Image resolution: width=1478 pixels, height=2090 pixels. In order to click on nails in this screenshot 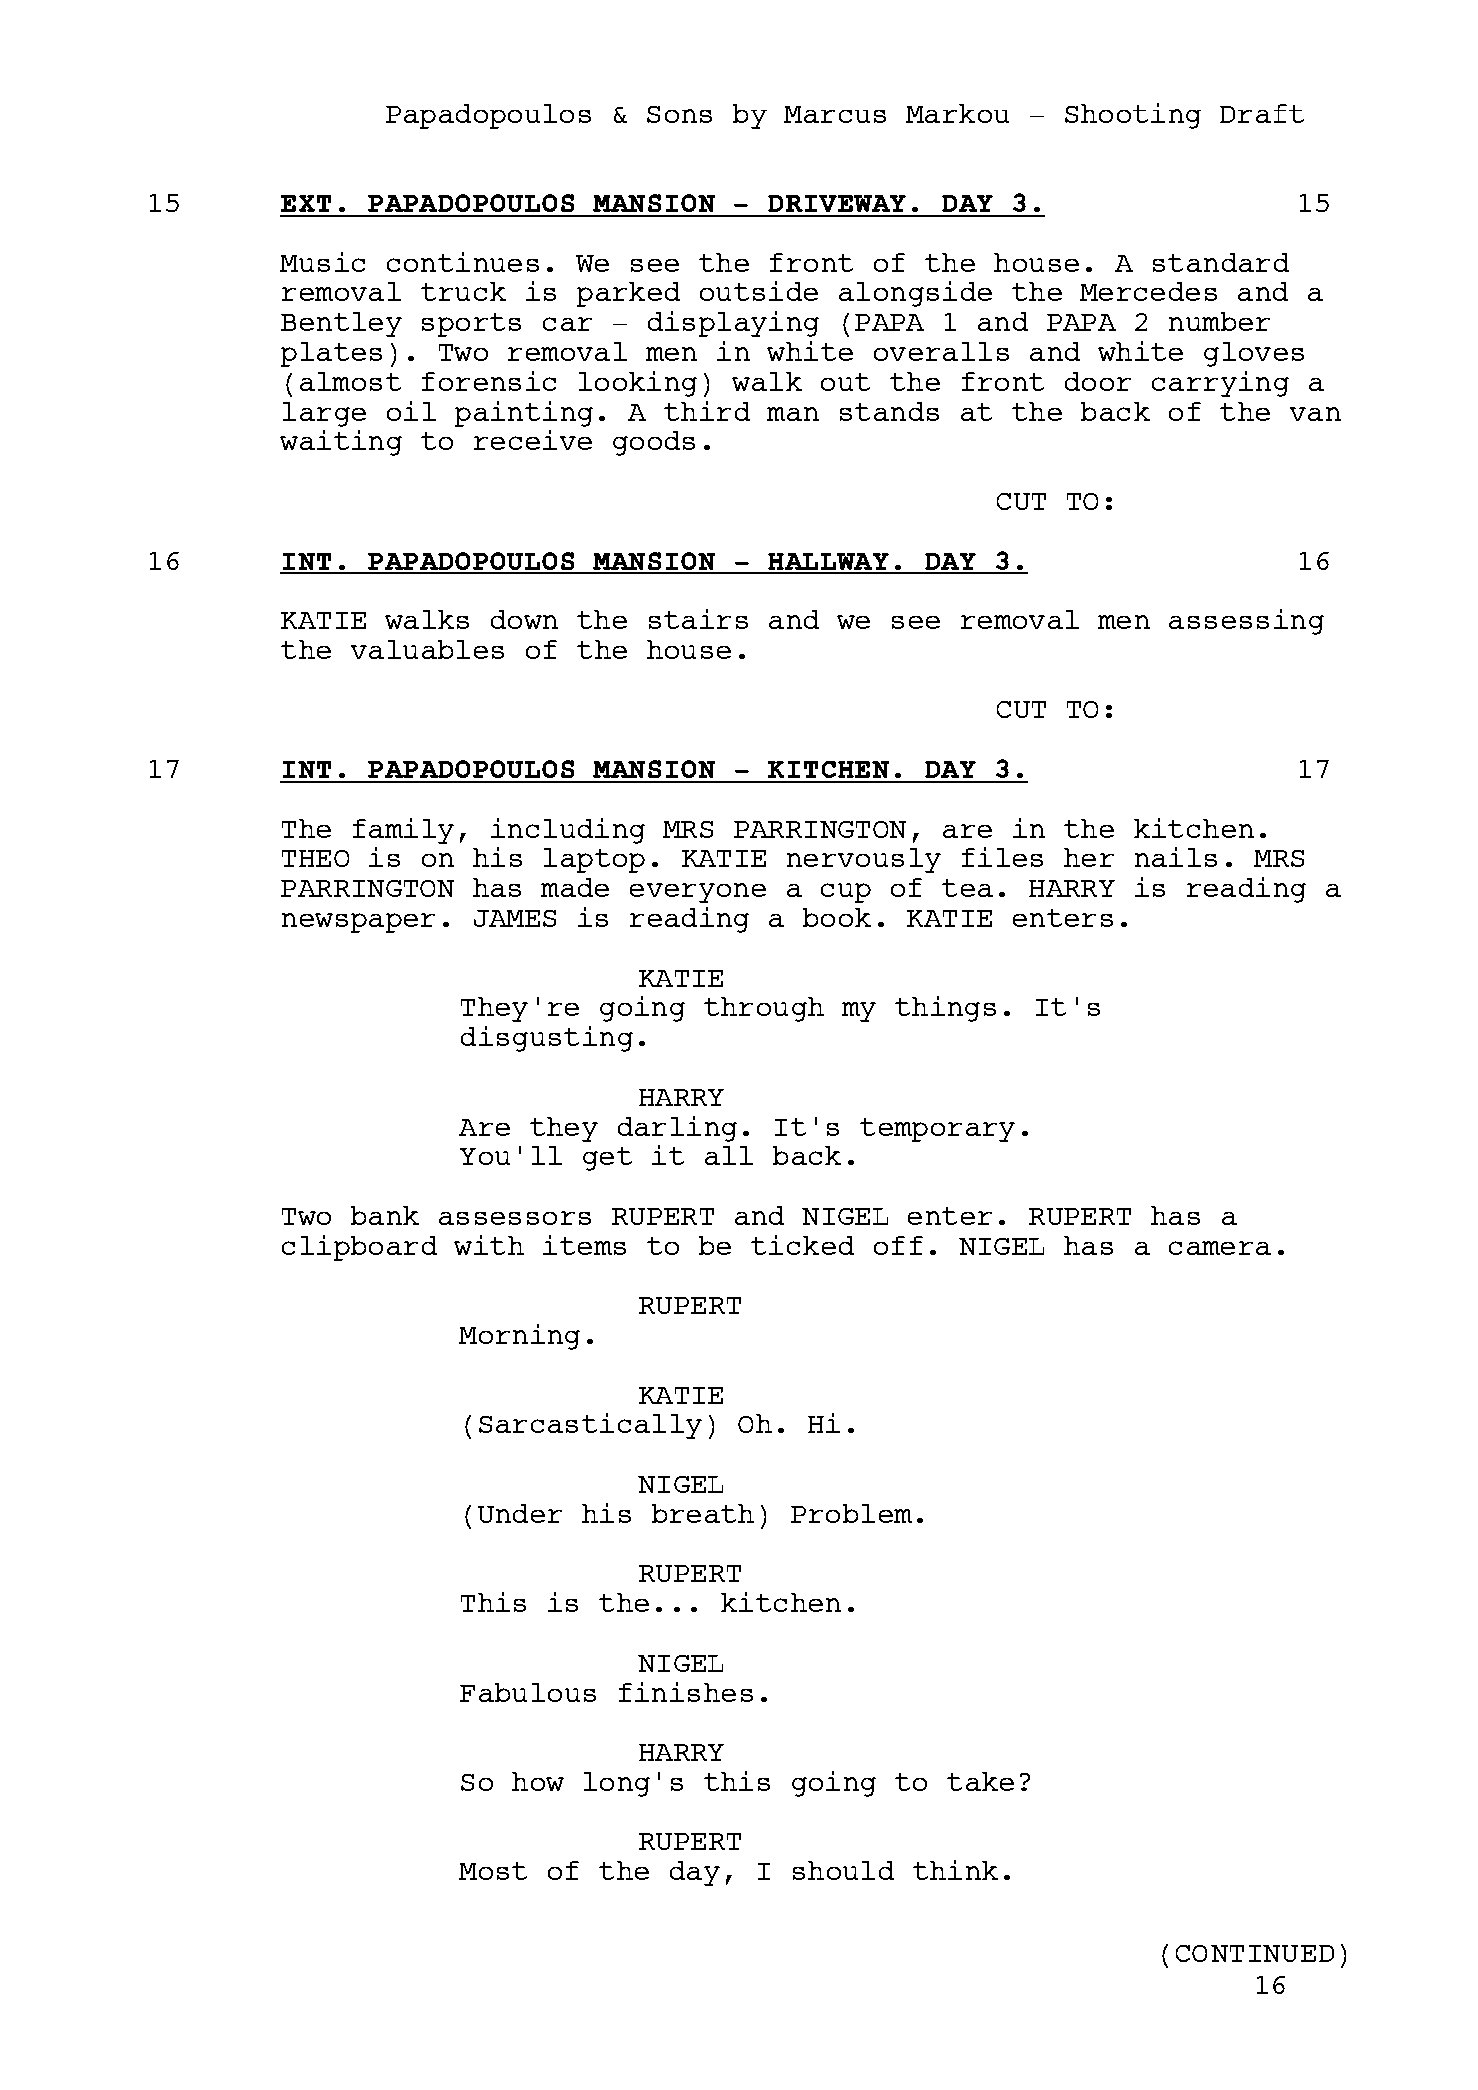, I will do `click(1176, 857)`.
